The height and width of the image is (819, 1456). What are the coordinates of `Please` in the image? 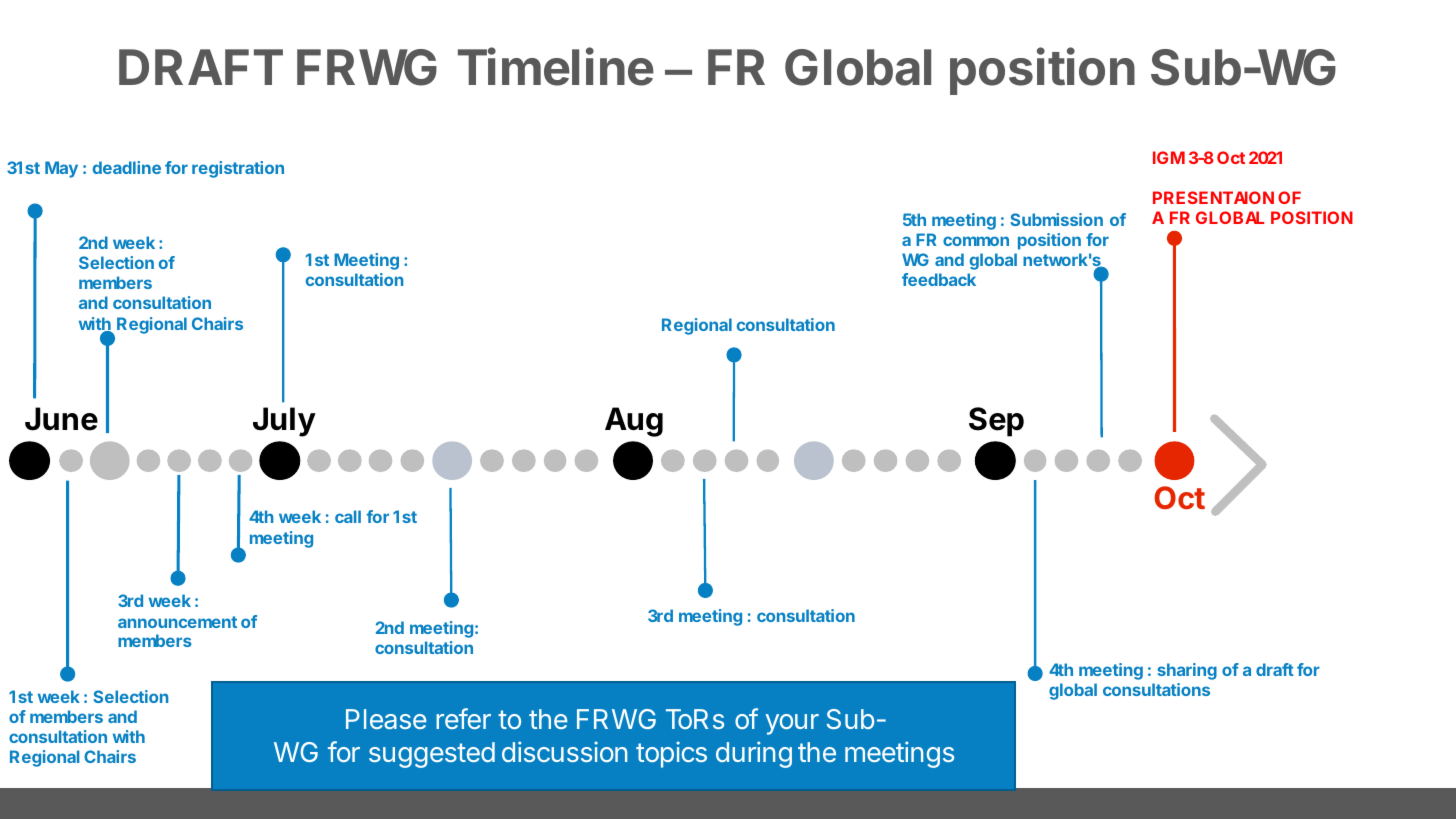 It's located at (386, 719).
